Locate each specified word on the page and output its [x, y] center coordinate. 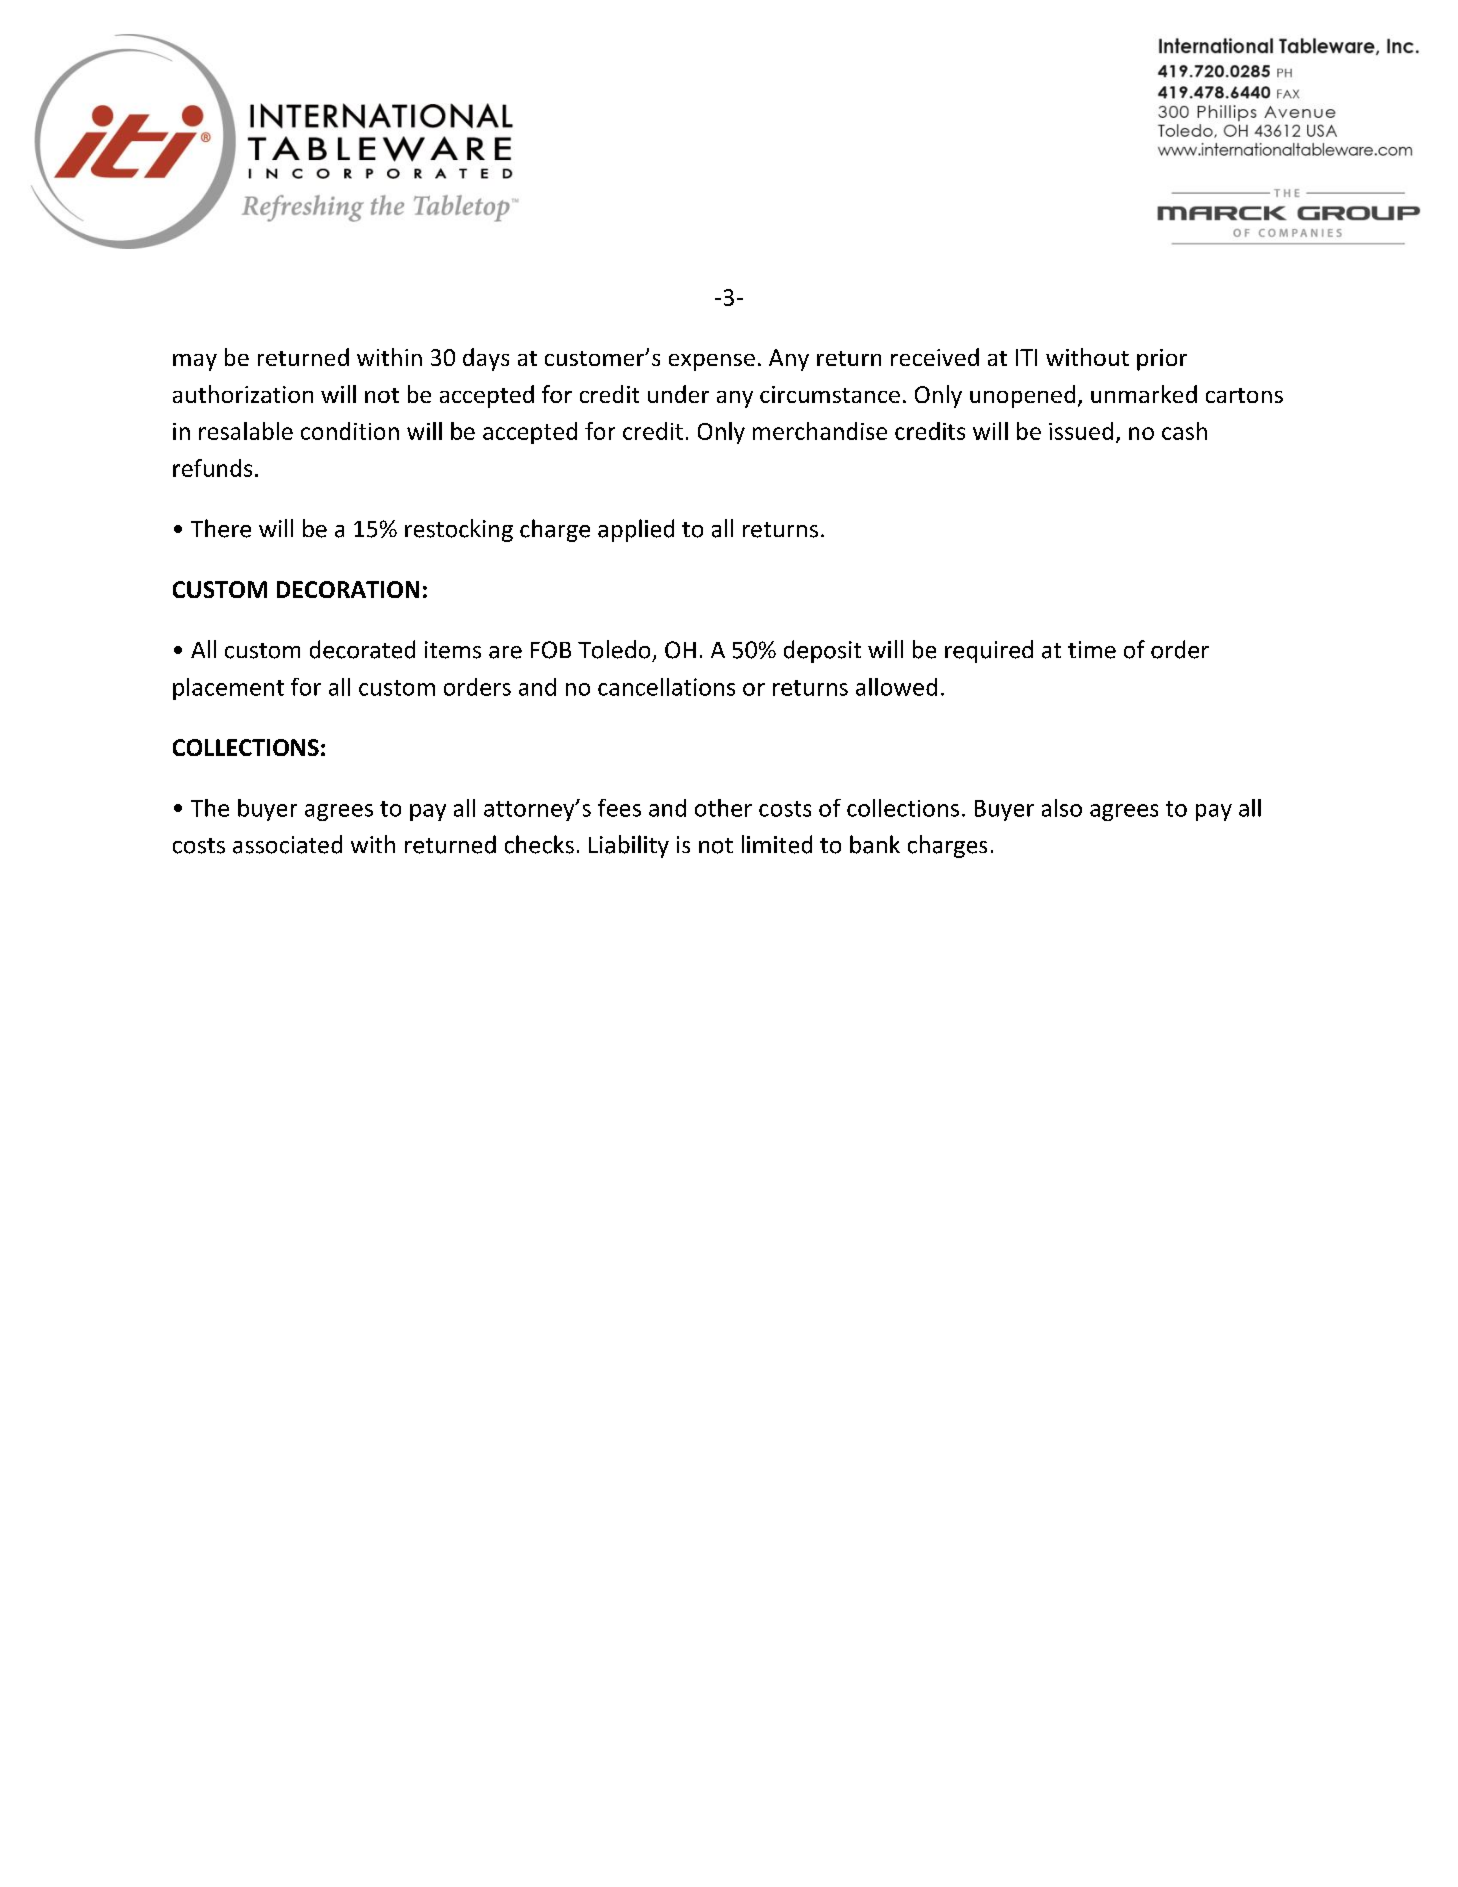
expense [712, 362]
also [1062, 808]
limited [777, 844]
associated [287, 844]
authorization [243, 394]
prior [1162, 360]
